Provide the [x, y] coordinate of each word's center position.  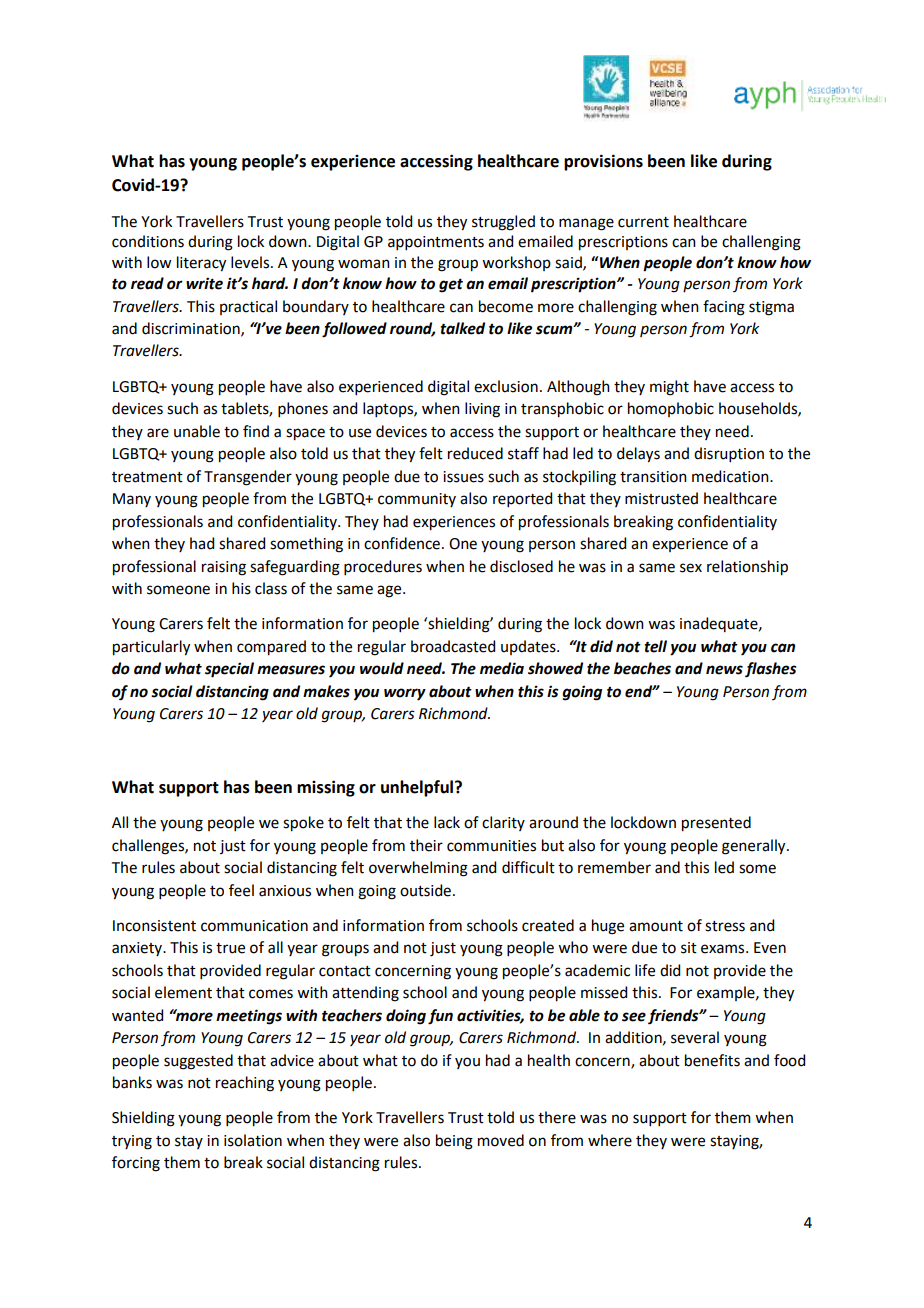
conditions [148, 241]
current [643, 222]
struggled [503, 223]
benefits [712, 1060]
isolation [253, 1140]
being [454, 1142]
